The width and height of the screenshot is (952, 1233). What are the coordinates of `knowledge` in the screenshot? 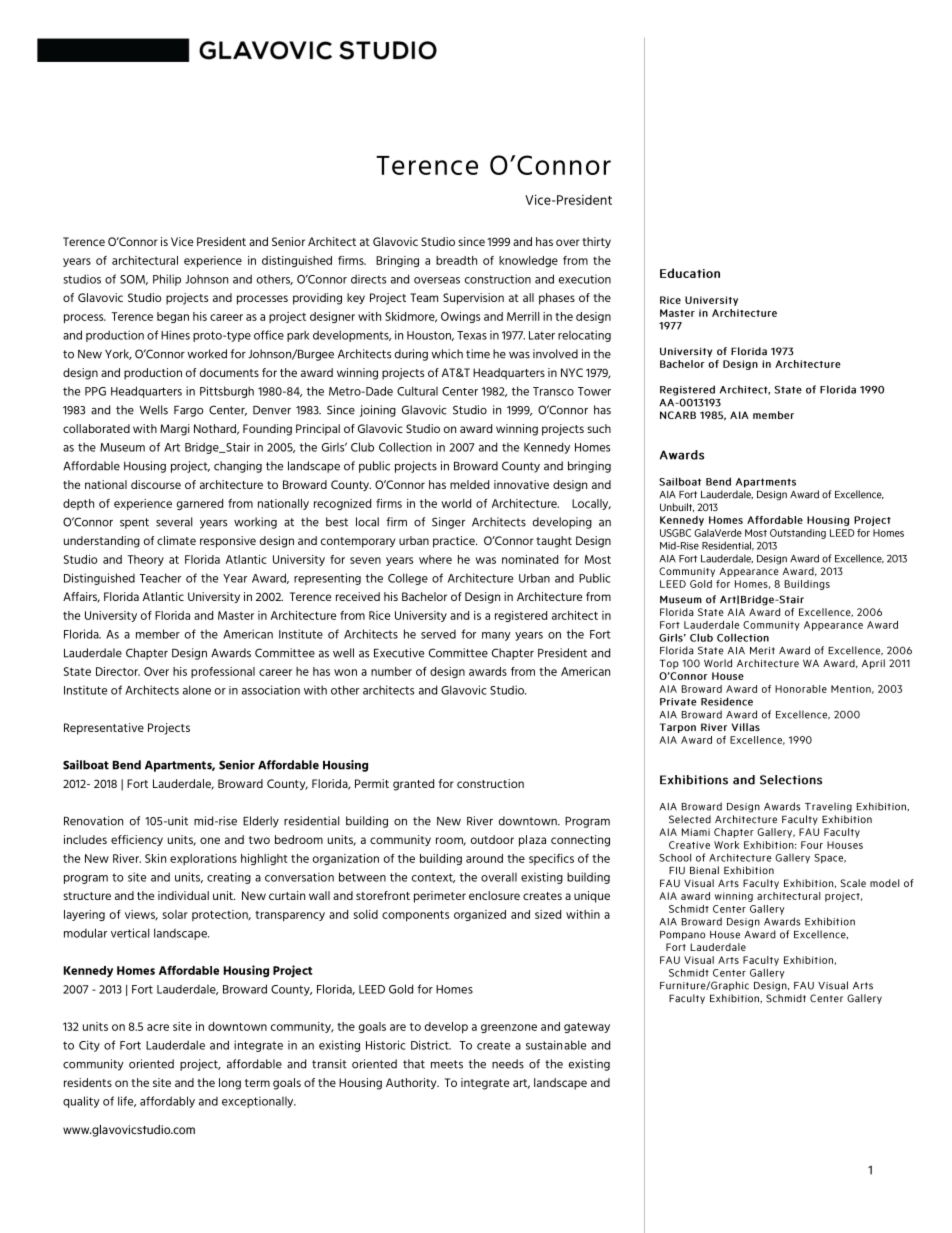 It's located at (528, 261).
